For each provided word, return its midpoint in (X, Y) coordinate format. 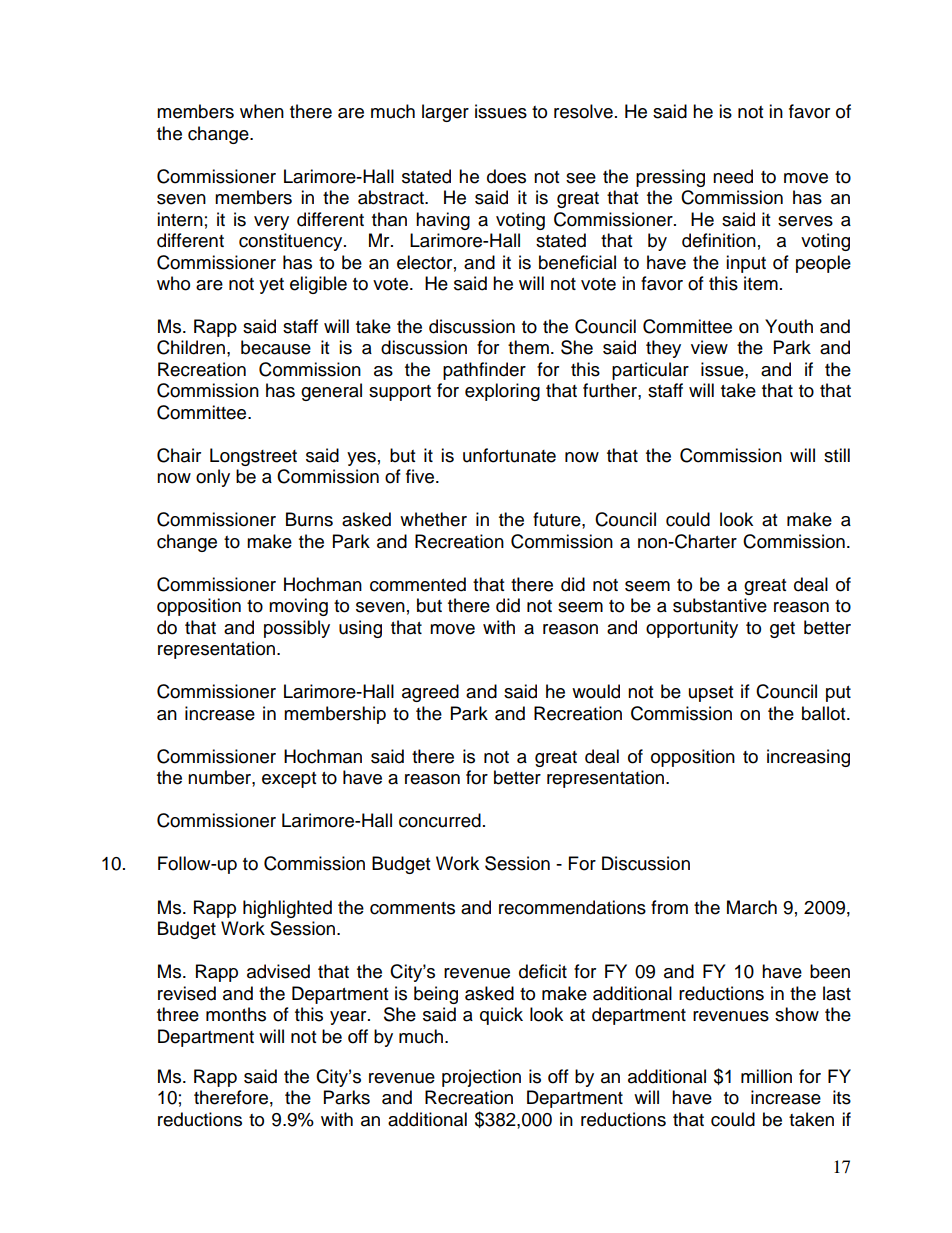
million (766, 1076)
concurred (440, 820)
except (289, 780)
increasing (808, 758)
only (213, 478)
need (733, 176)
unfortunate (509, 455)
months (236, 1014)
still (837, 455)
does (506, 176)
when (262, 111)
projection (481, 1078)
